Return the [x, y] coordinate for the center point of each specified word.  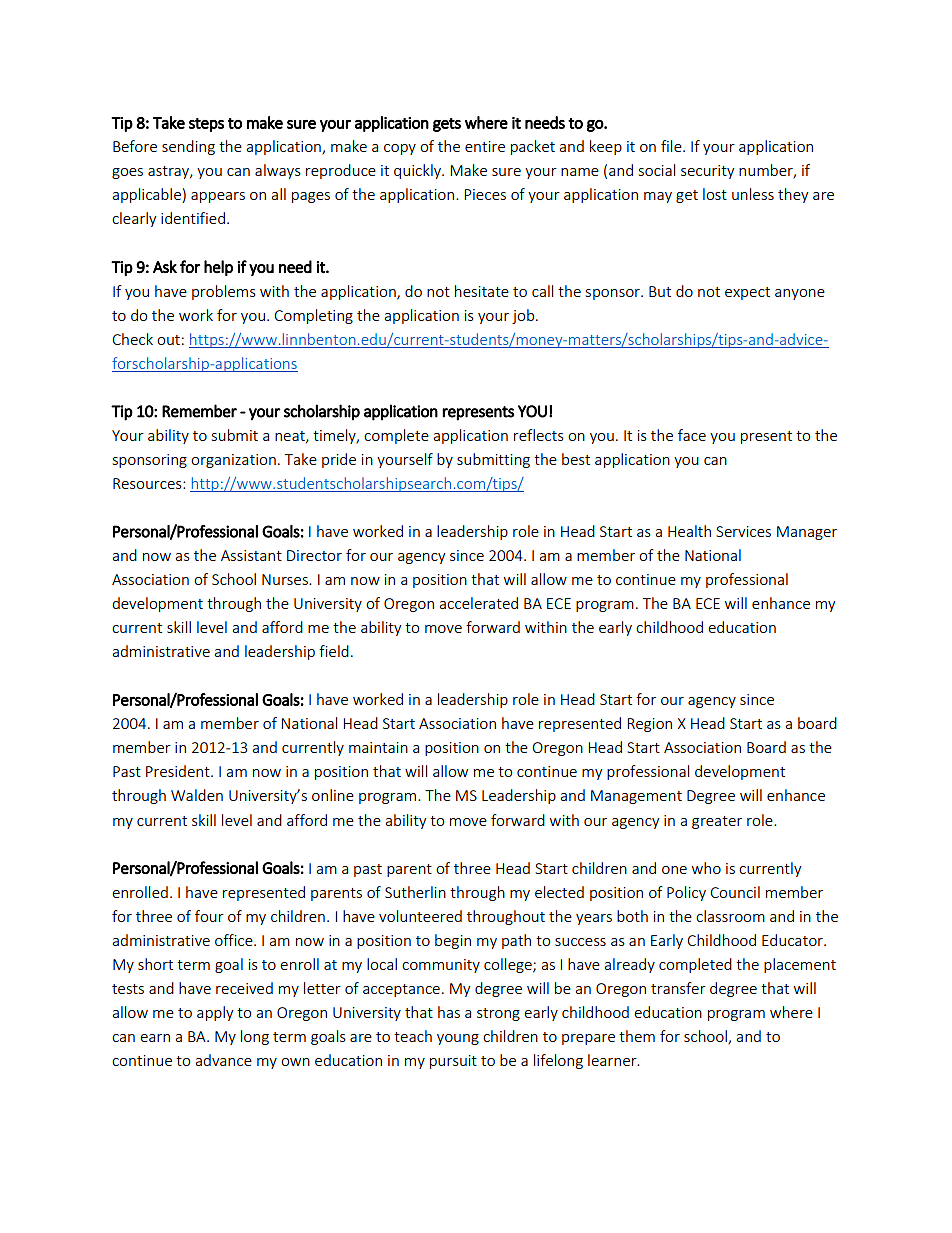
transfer [678, 988]
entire [485, 146]
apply [215, 1013]
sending [188, 147]
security [708, 172]
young [458, 1039]
